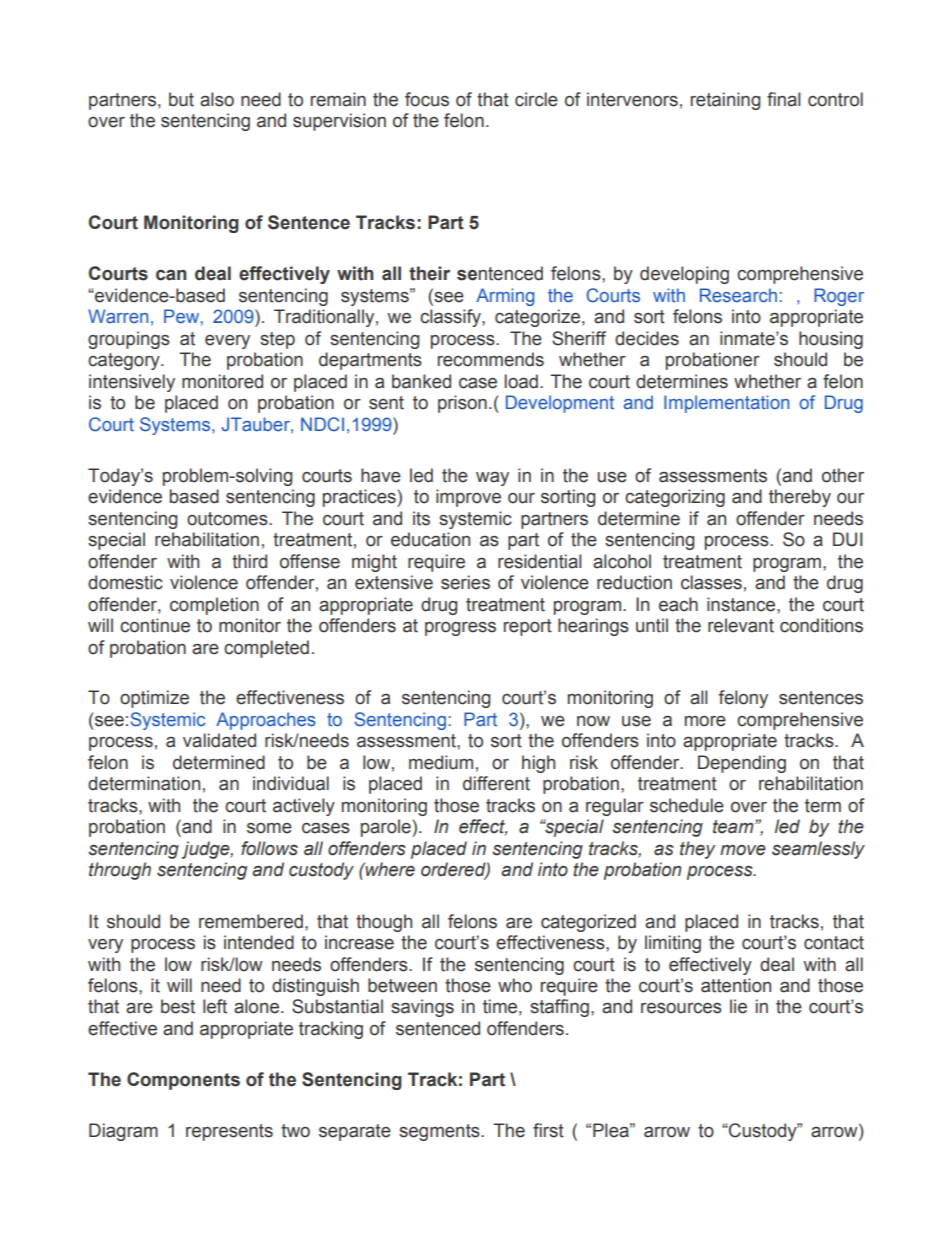 The image size is (952, 1233). I want to click on lie, so click(738, 1006).
